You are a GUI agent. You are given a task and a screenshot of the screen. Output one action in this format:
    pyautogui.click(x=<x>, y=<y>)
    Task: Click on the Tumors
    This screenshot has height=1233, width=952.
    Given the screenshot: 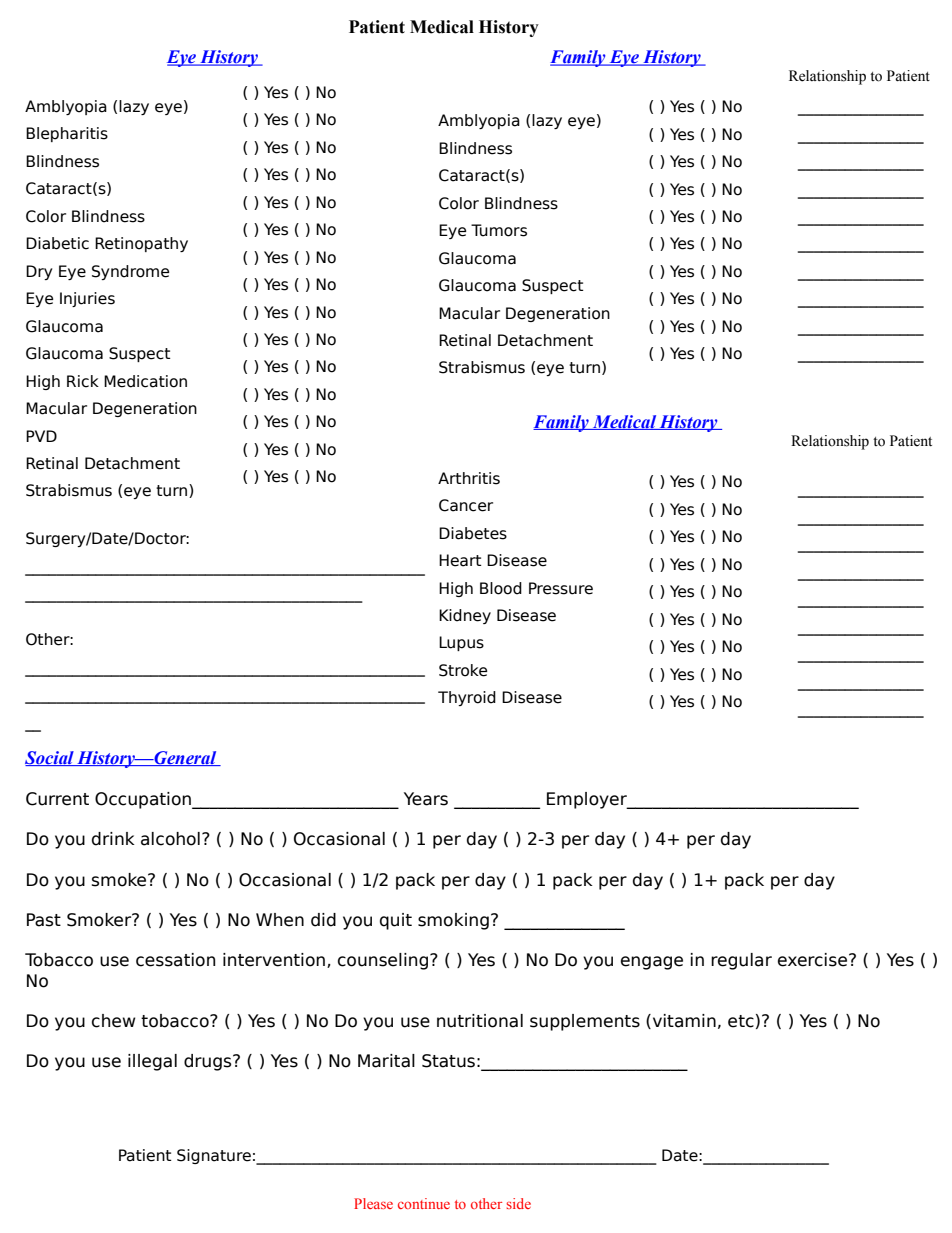 What is the action you would take?
    pyautogui.click(x=499, y=230)
